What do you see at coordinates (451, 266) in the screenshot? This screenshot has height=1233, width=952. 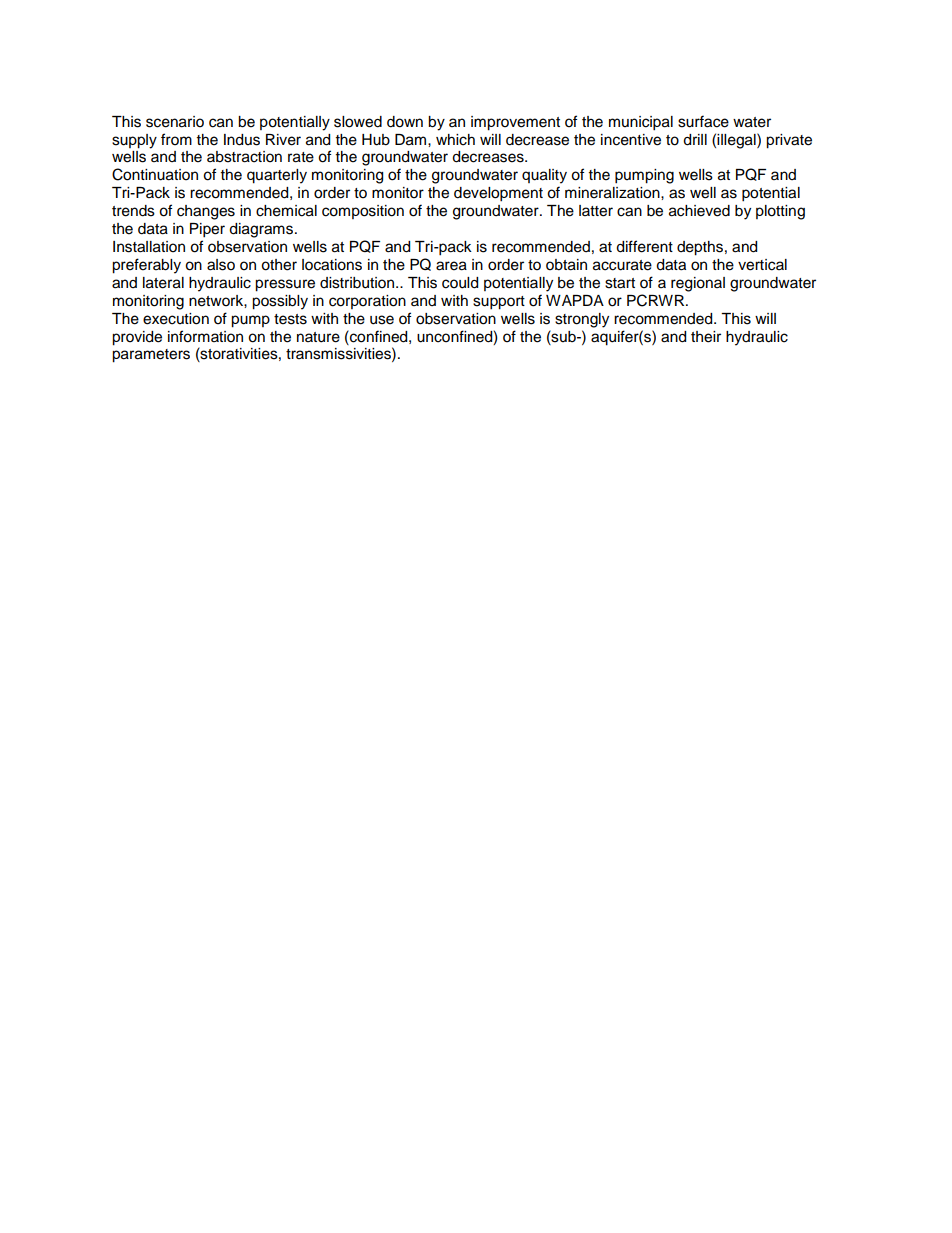 I see `area` at bounding box center [451, 266].
